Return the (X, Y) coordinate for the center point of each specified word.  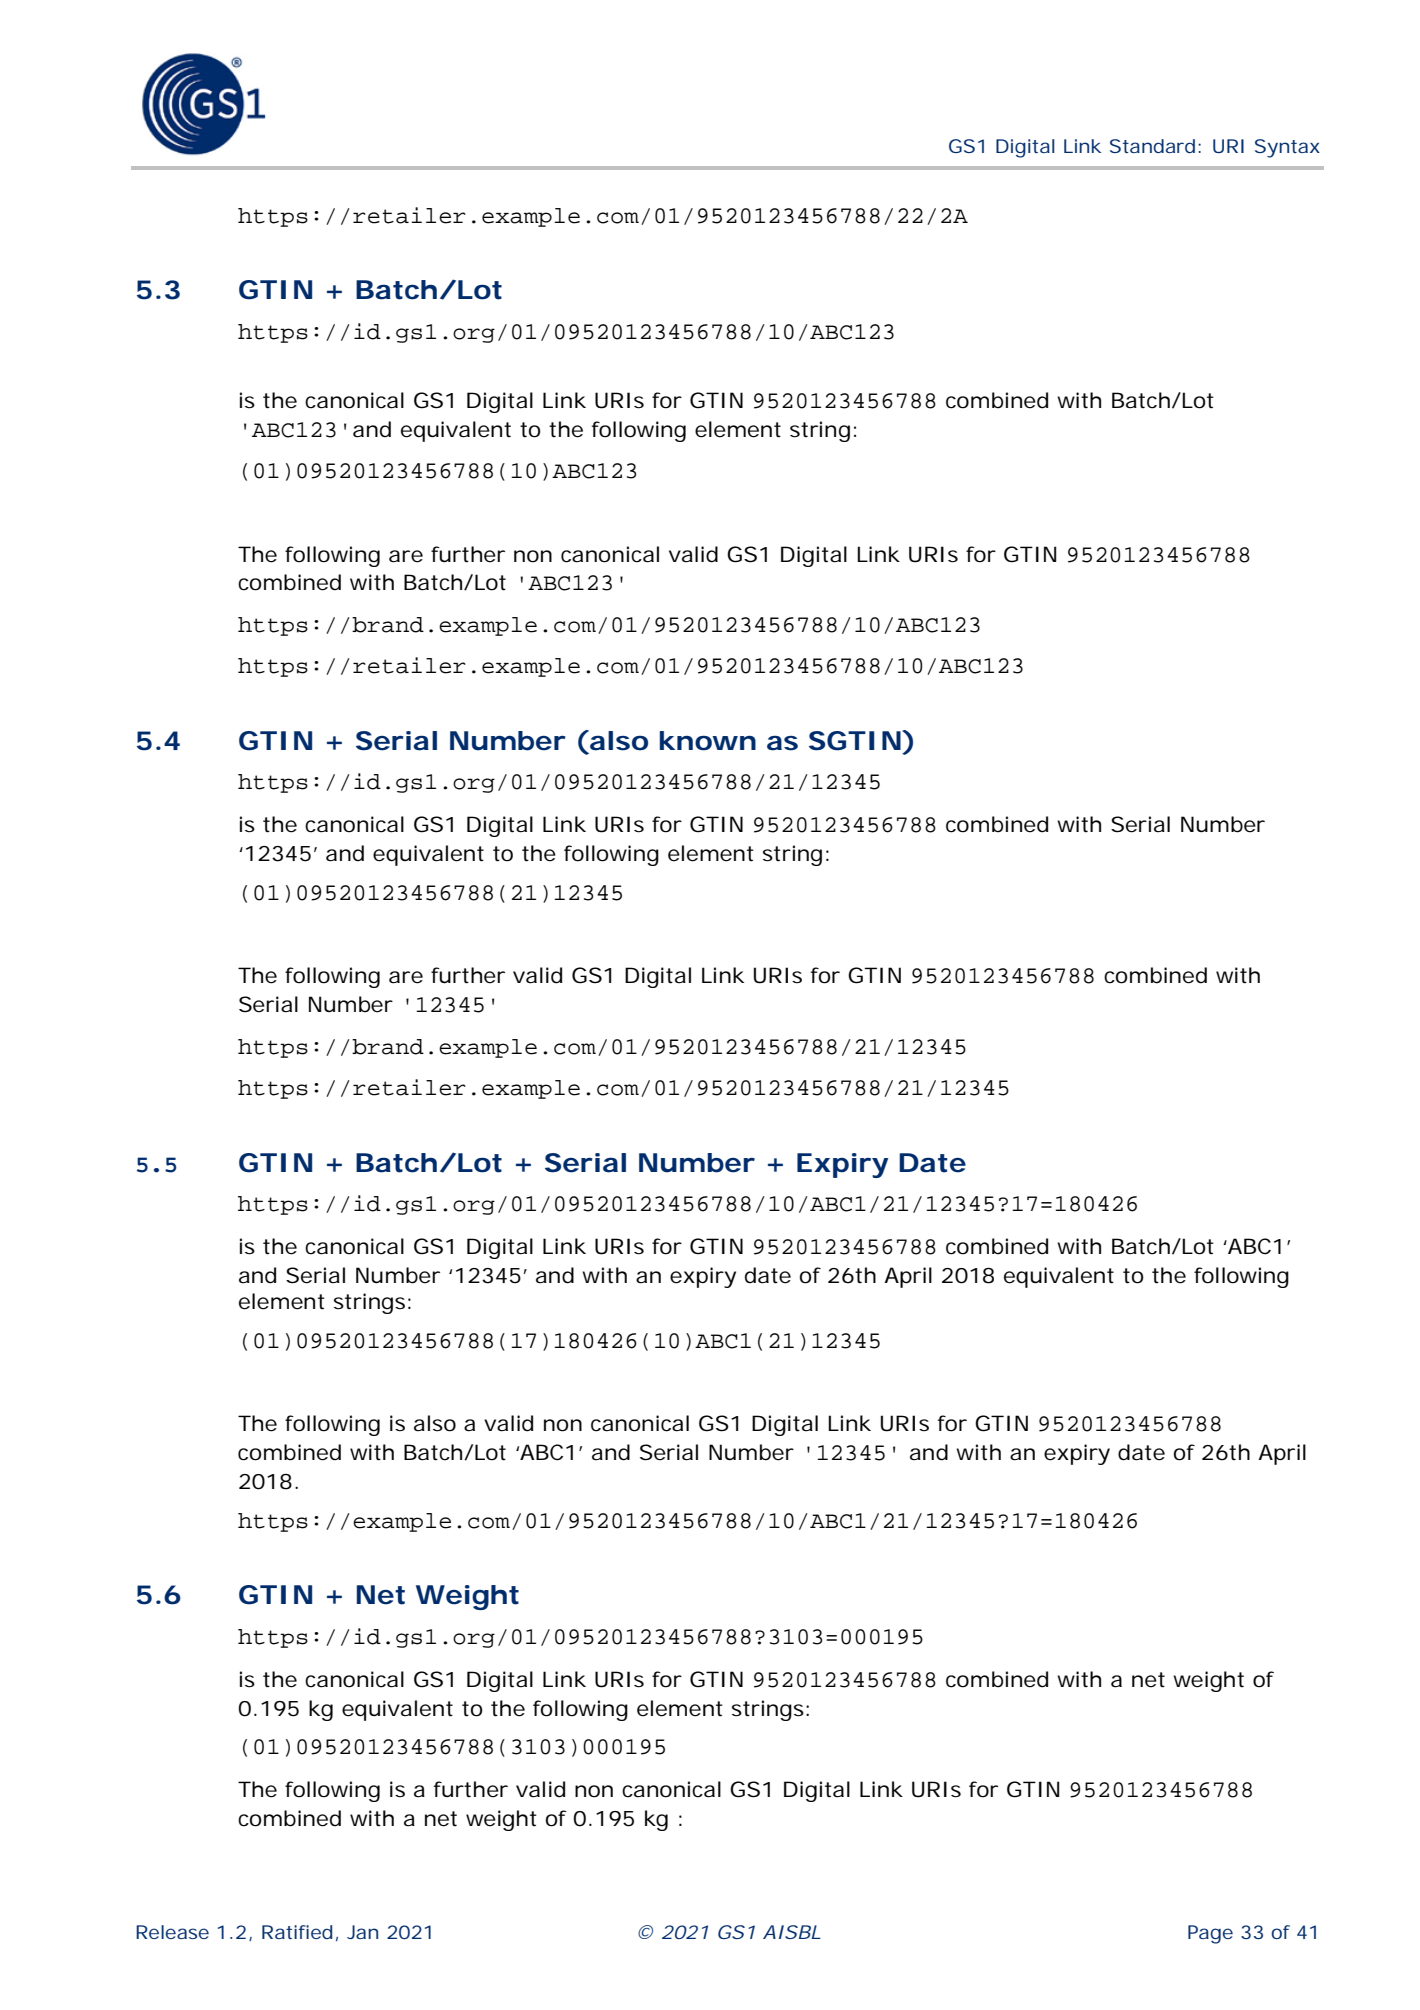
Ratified (297, 1932)
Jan (362, 1932)
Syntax (1287, 148)
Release (172, 1932)
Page (1210, 1934)
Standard (1152, 146)
